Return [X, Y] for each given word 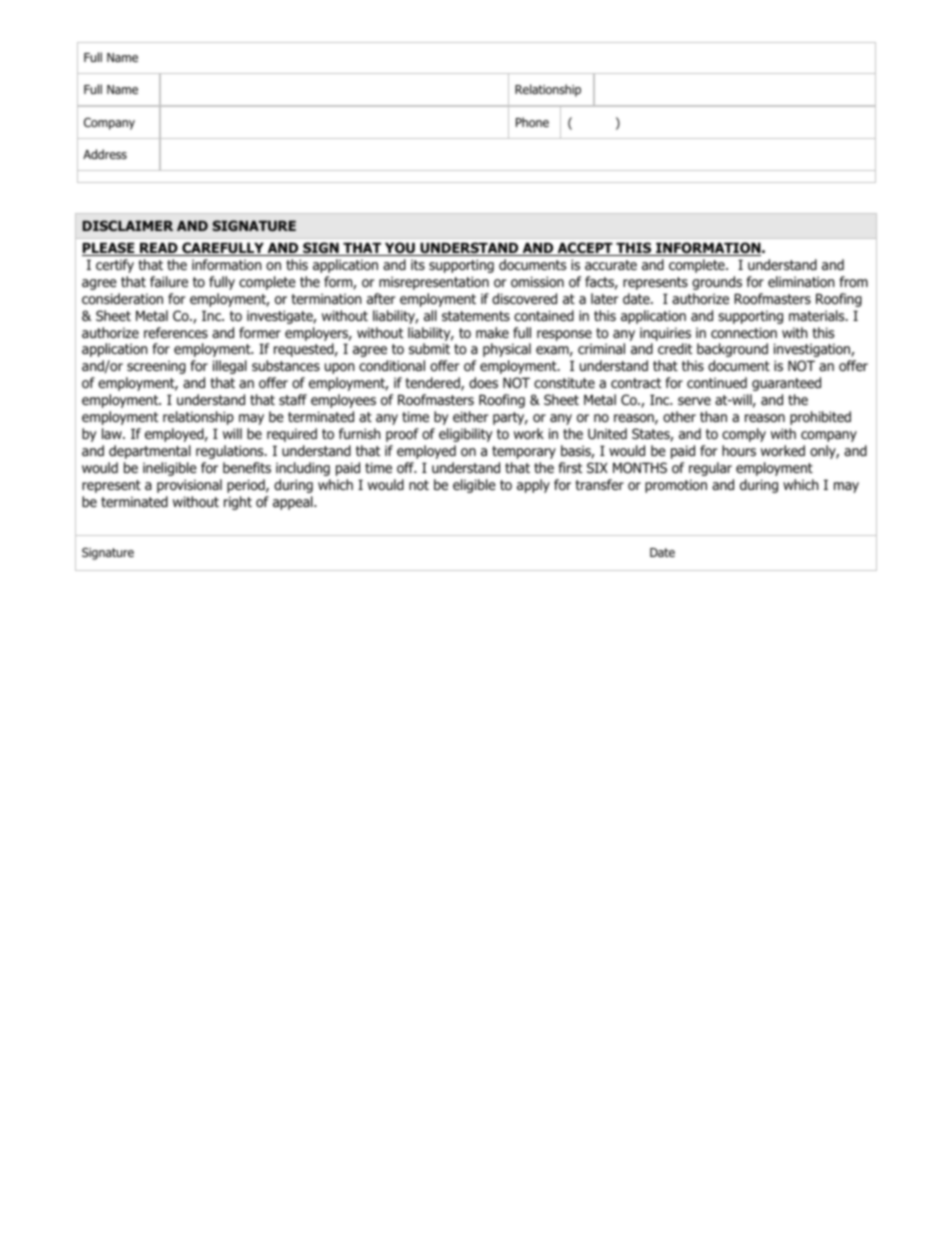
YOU [400, 249]
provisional [189, 486]
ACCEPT [585, 249]
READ [159, 249]
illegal [230, 367]
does [483, 383]
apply [533, 486]
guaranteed [786, 384]
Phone [532, 122]
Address [105, 154]
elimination [801, 282]
